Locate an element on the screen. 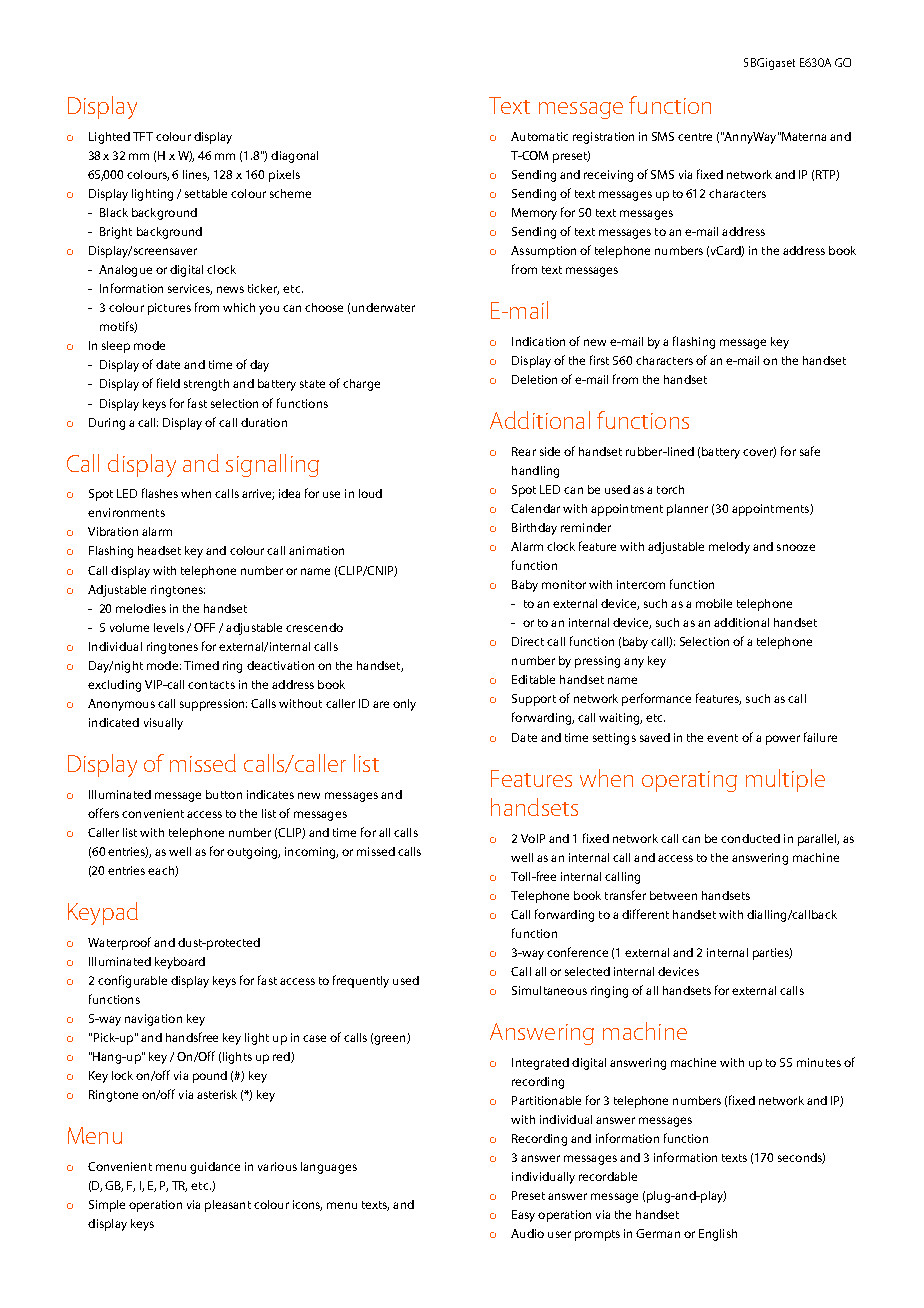 This screenshot has height=1308, width=924. Automatic is located at coordinates (539, 136).
